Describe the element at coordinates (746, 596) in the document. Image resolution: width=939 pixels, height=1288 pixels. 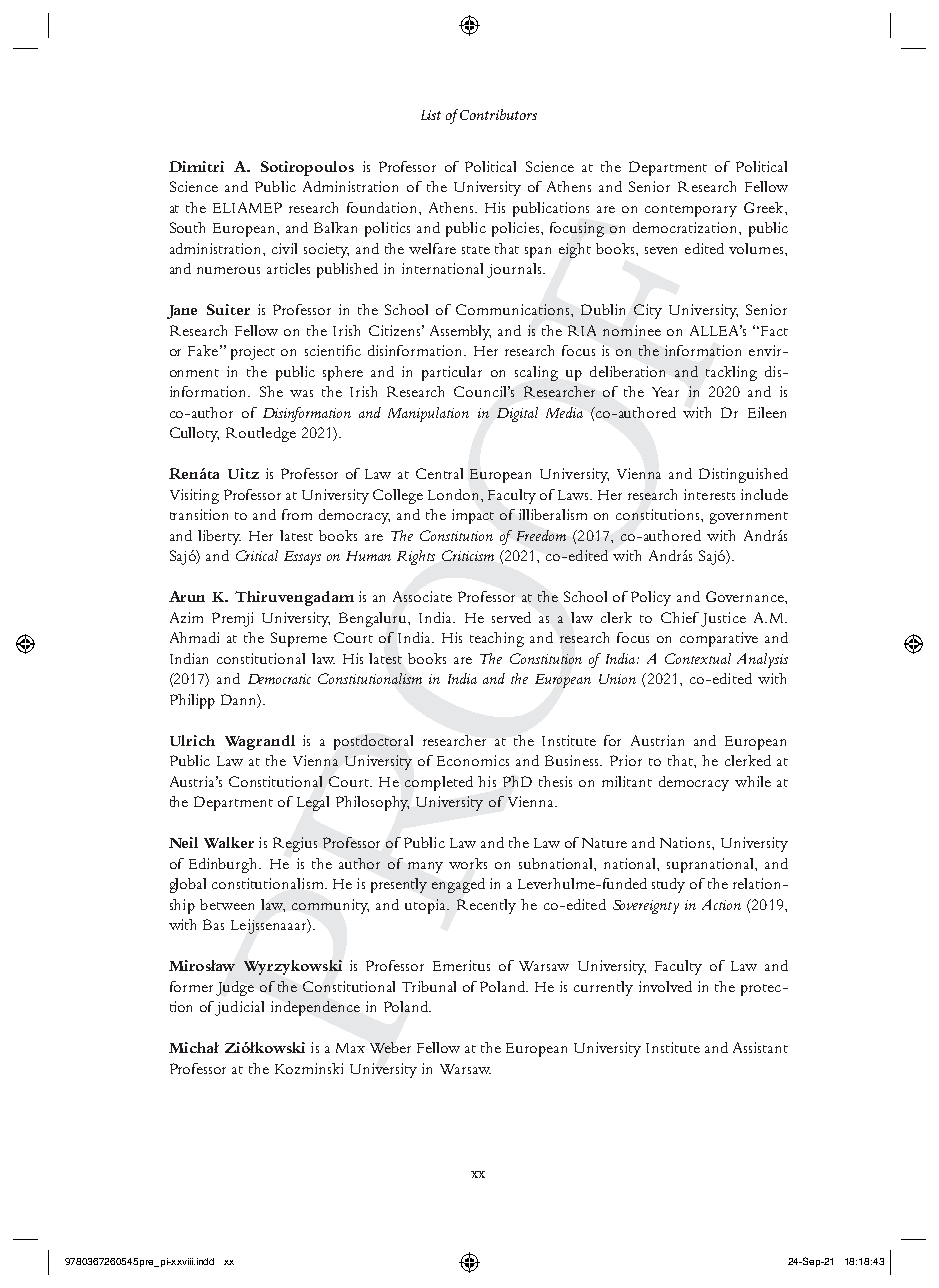
I see `Governance` at that location.
